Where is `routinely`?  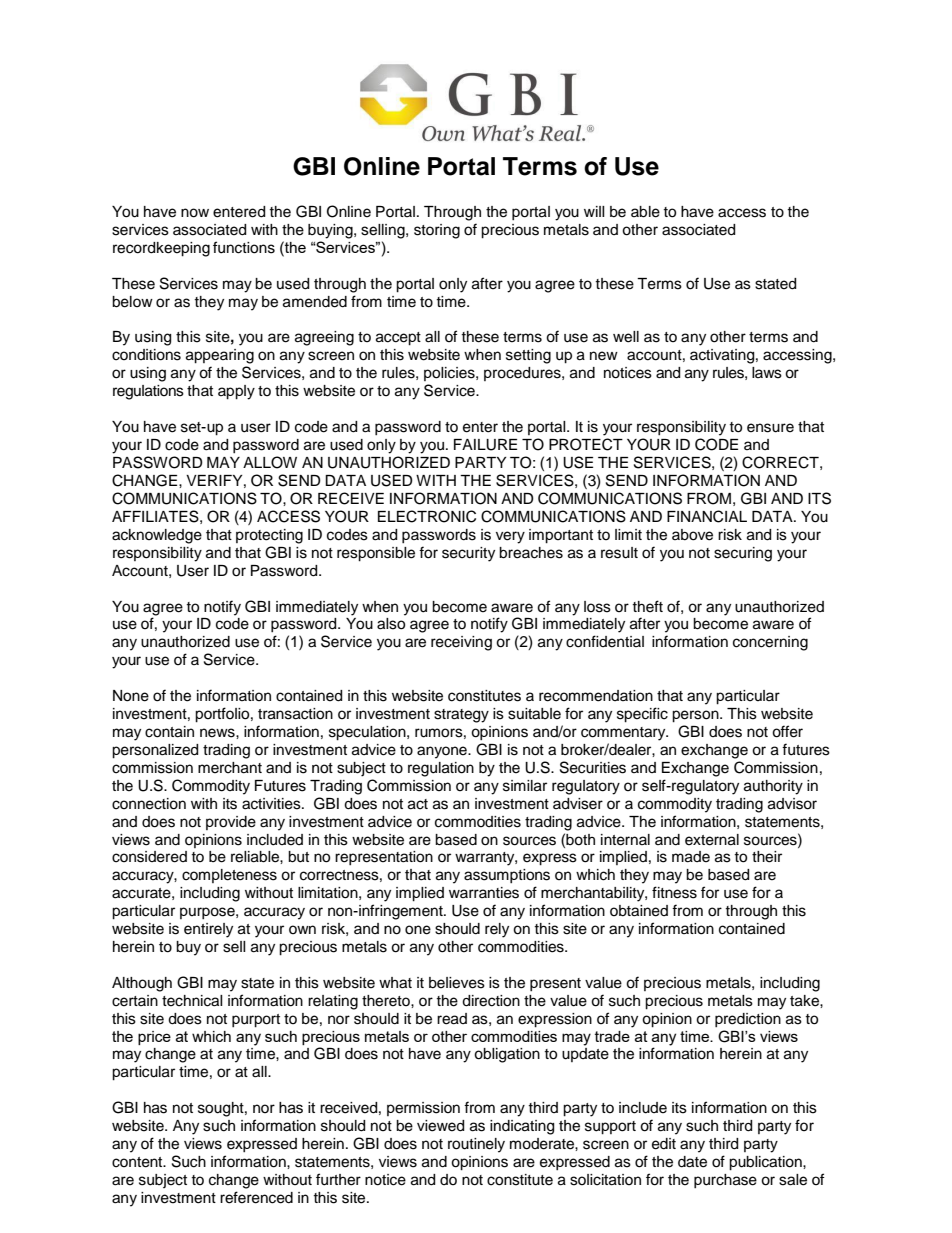 routinely is located at coordinates (476, 1145).
